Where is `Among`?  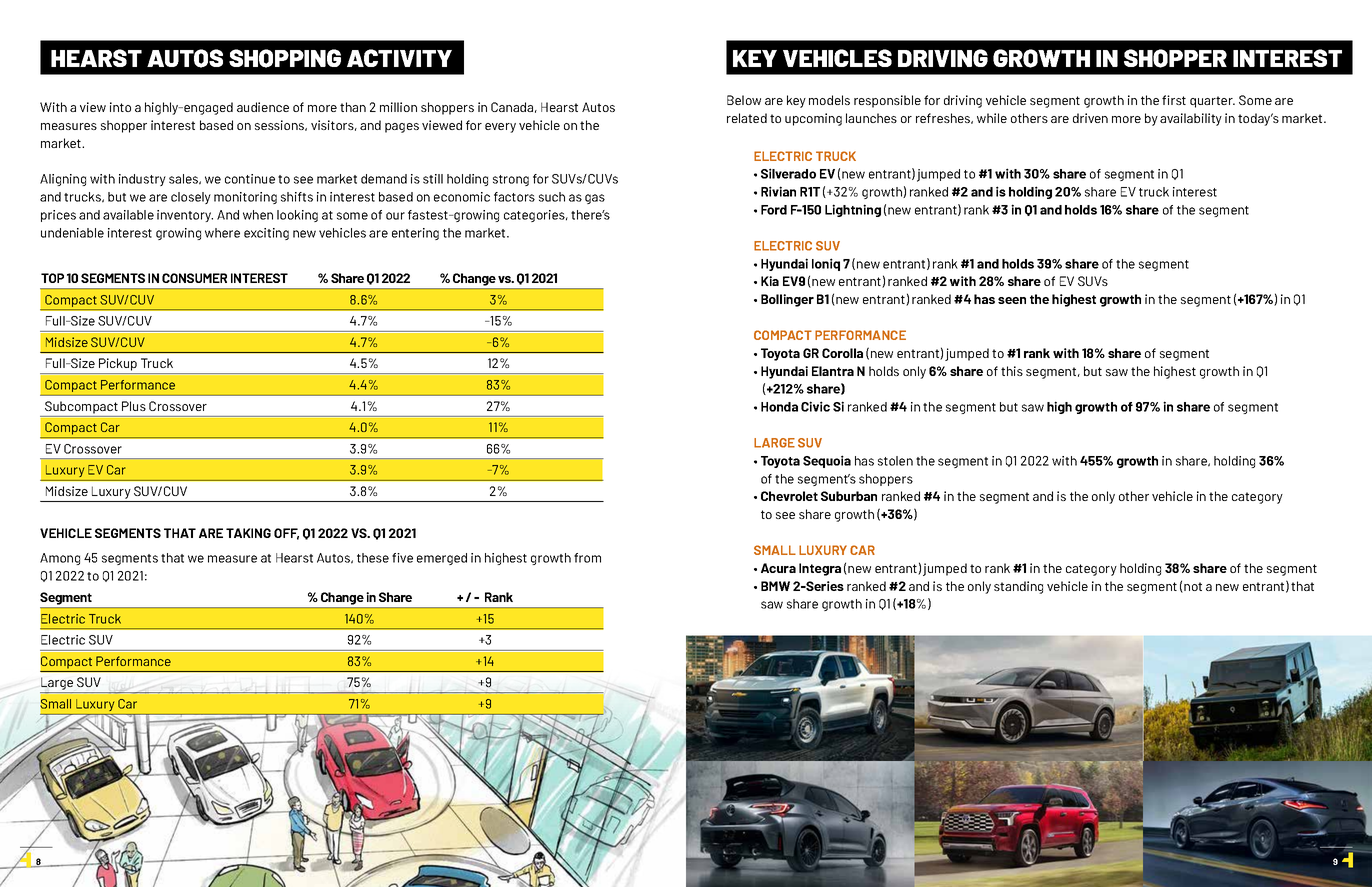
Among is located at coordinates (60, 559).
